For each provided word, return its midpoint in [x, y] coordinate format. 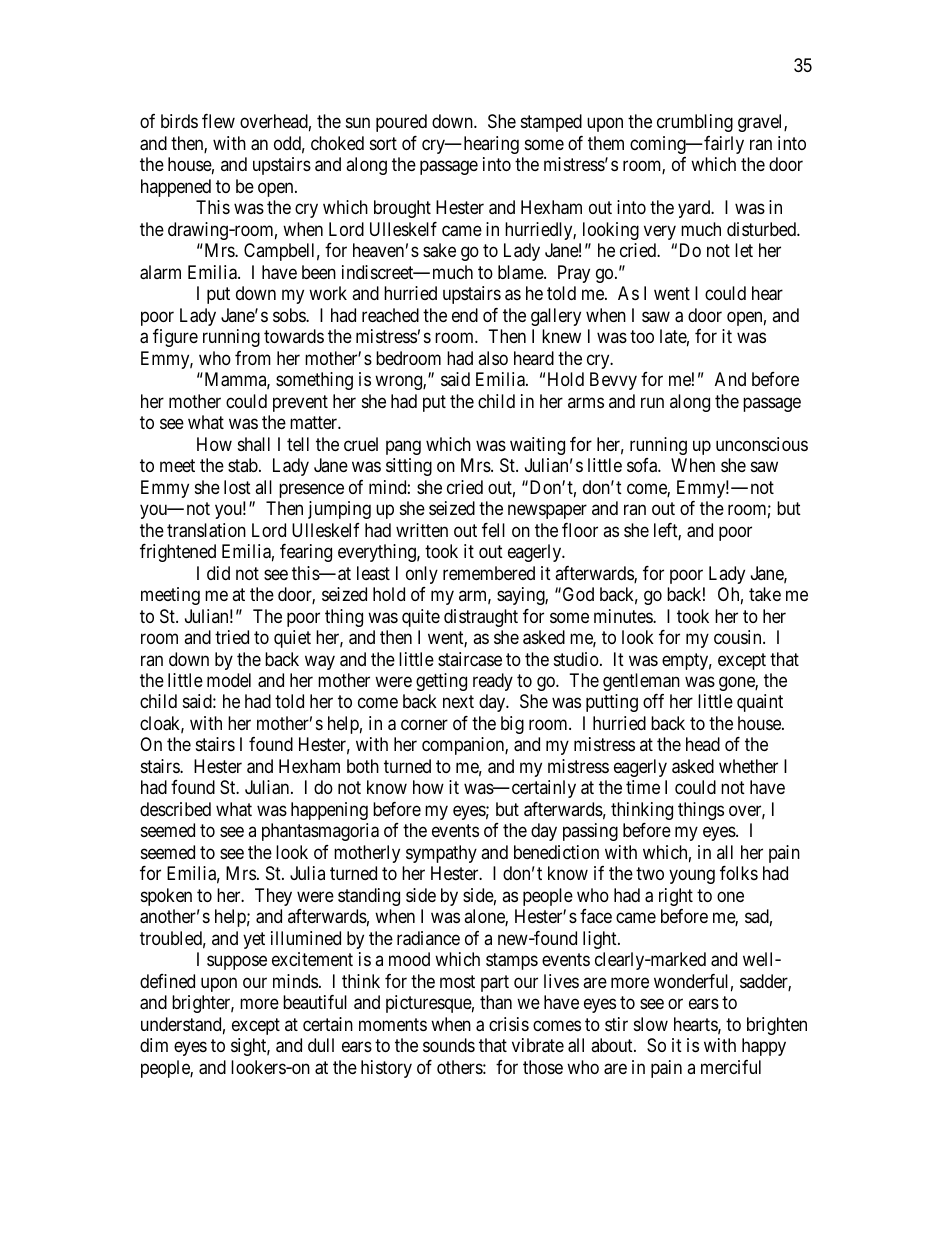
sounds [449, 1045]
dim [154, 1045]
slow [651, 1024]
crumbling [695, 123]
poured [401, 123]
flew [218, 121]
